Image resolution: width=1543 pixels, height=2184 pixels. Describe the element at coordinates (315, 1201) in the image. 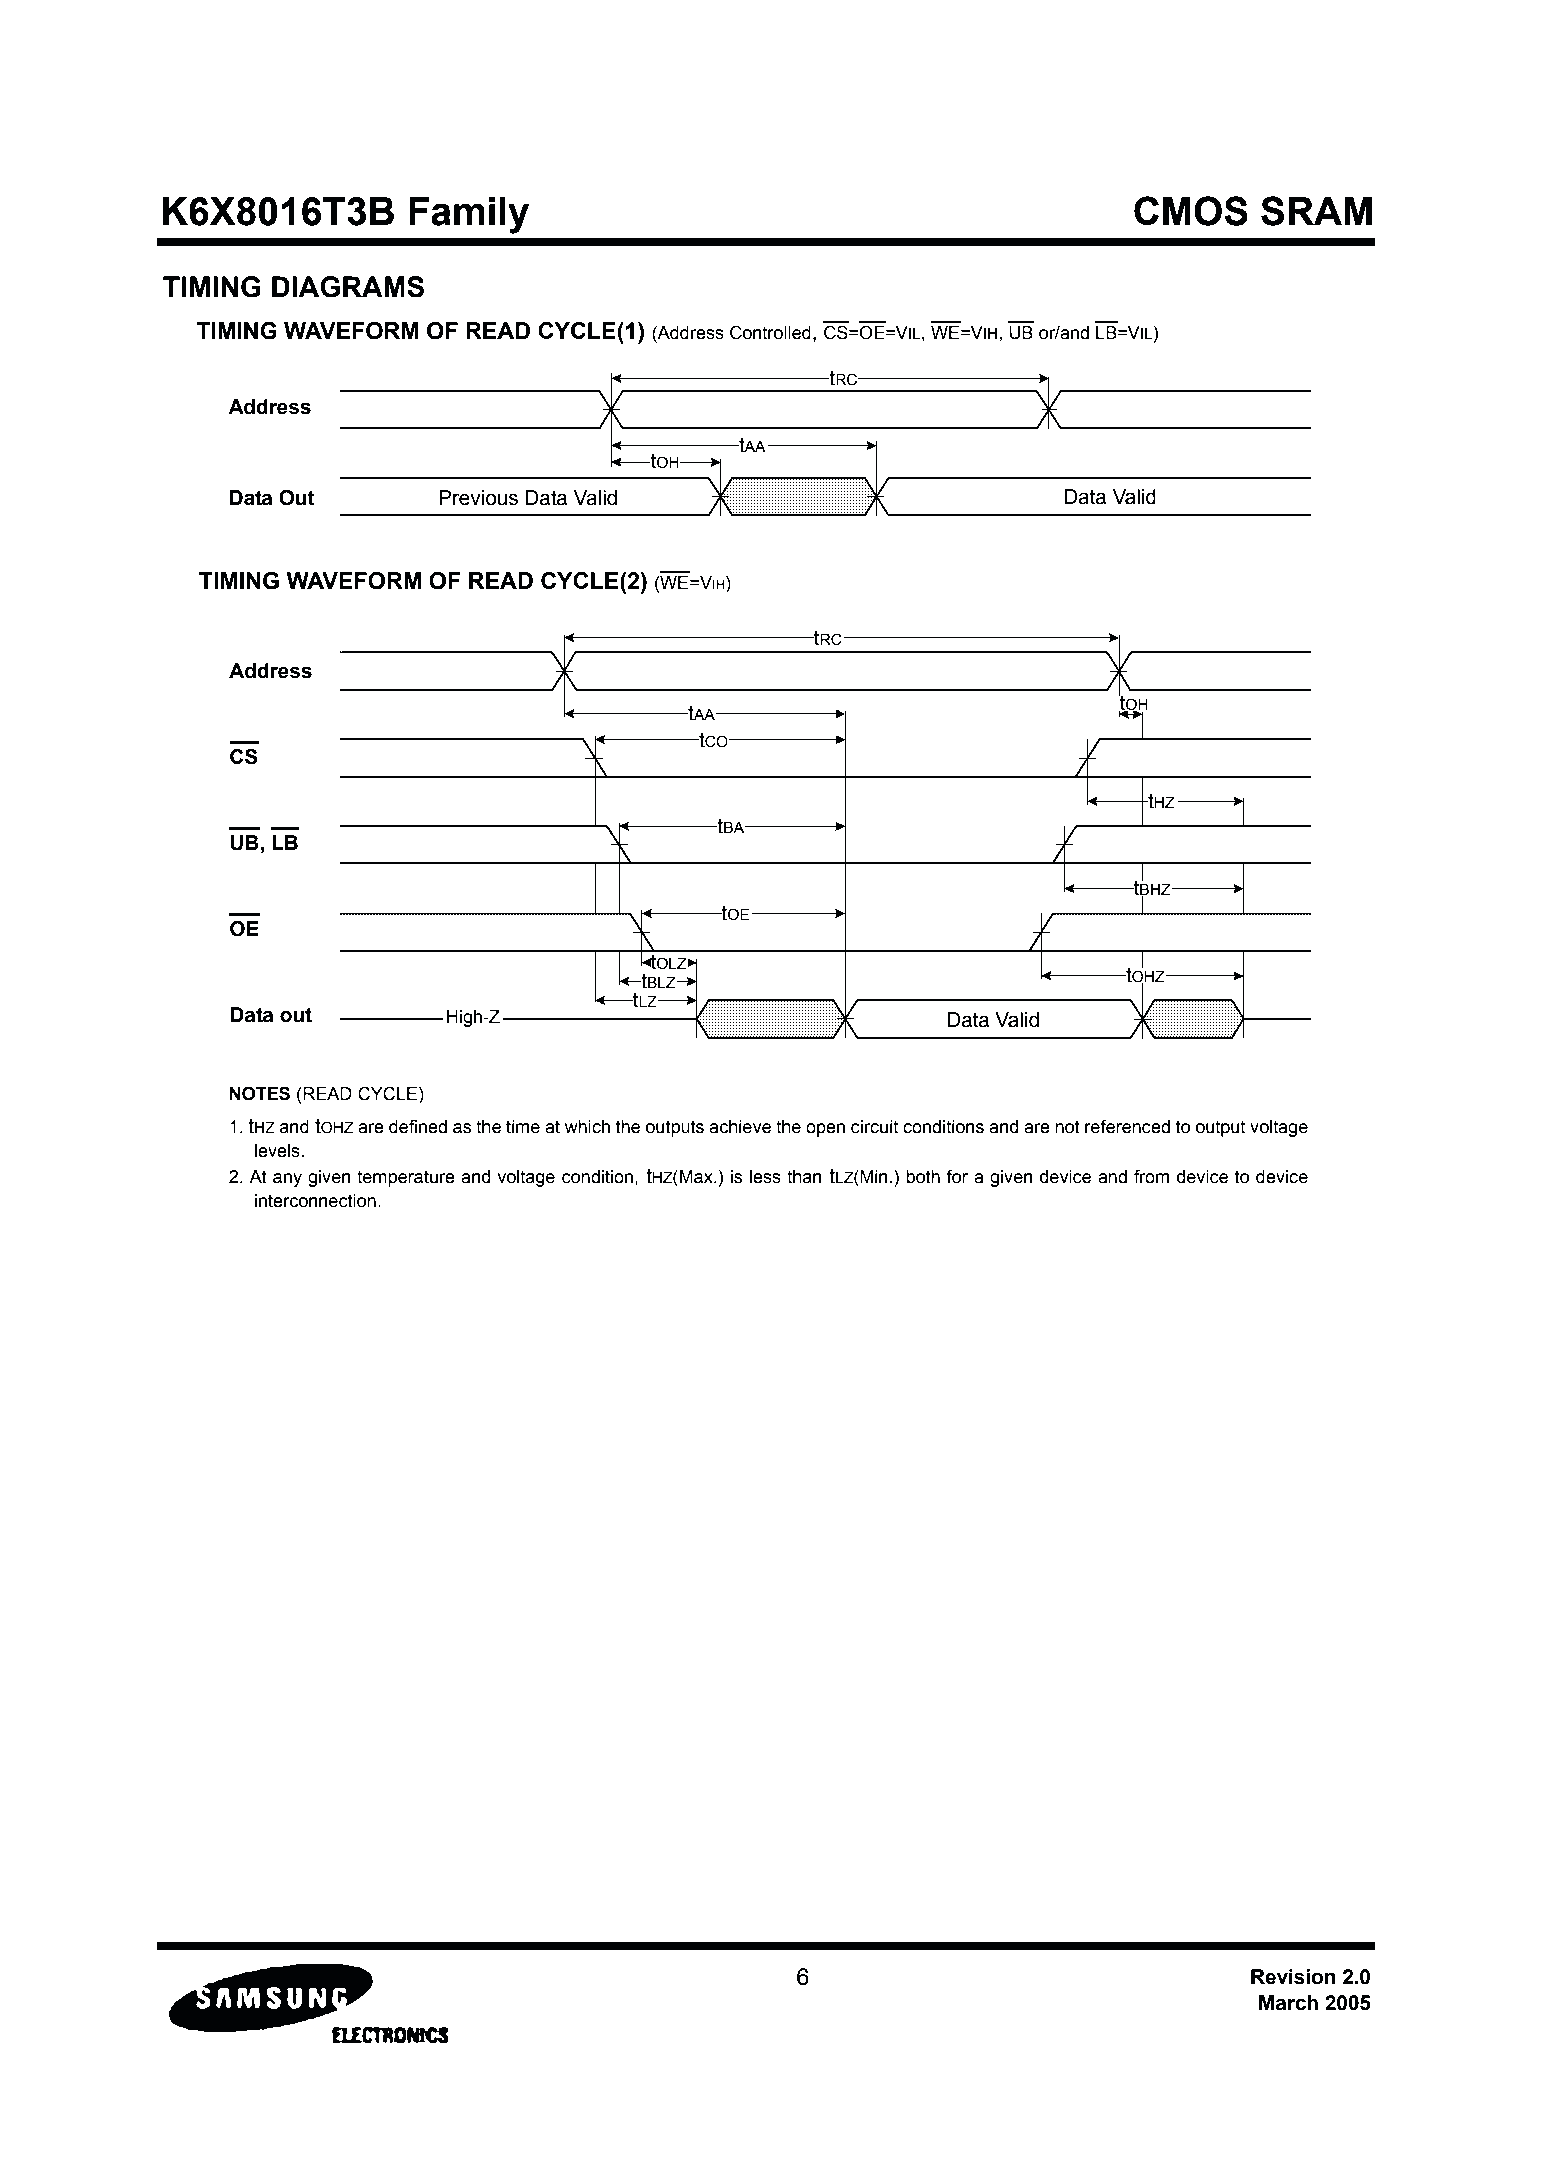

I see `interconnection` at that location.
